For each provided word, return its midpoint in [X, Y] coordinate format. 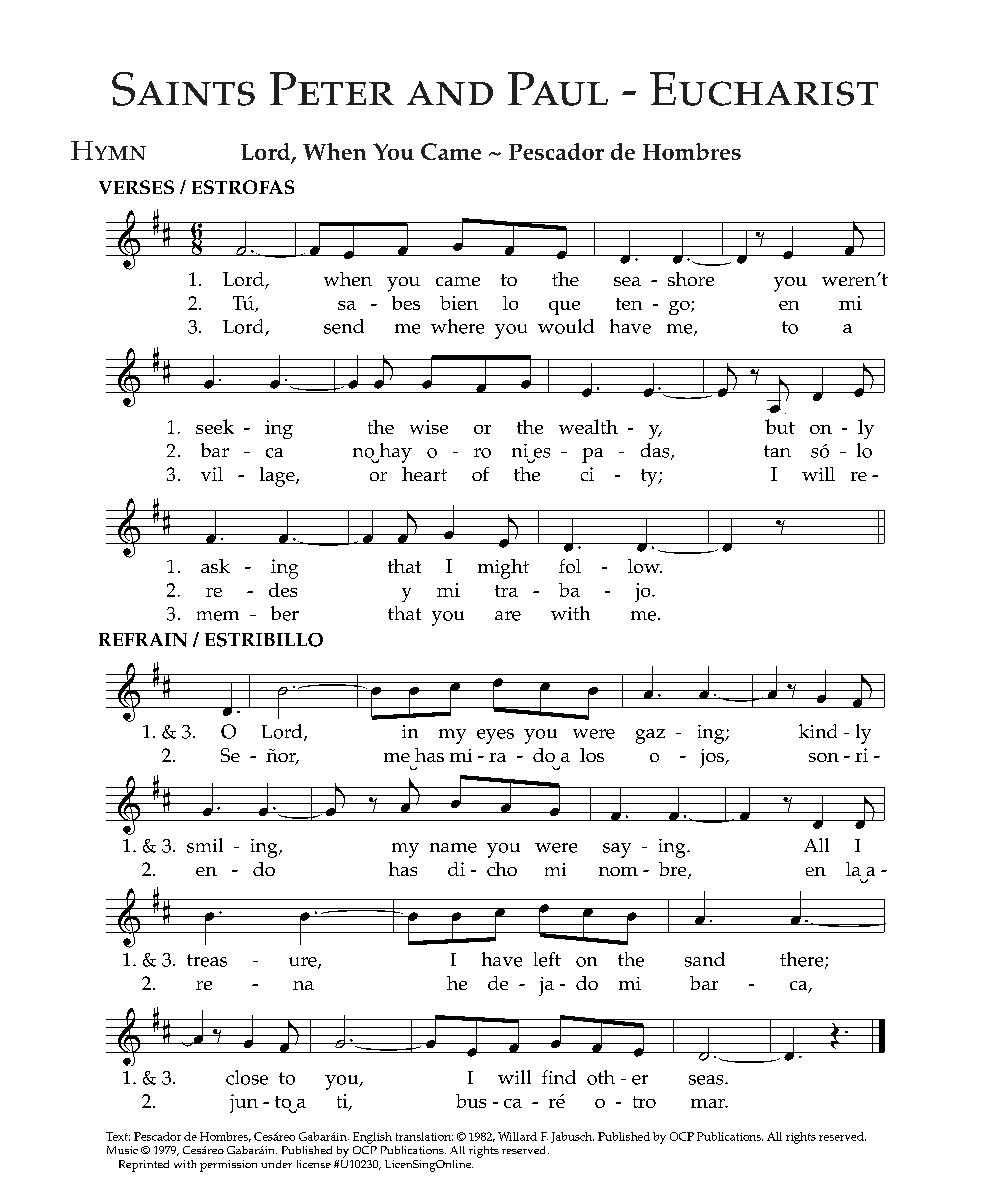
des [283, 590]
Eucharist [764, 89]
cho [502, 869]
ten [629, 304]
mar [709, 1103]
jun [244, 1103]
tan [777, 451]
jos [713, 758]
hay [394, 453]
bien [459, 303]
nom [618, 871]
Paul [558, 89]
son [824, 757]
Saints [183, 89]
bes [406, 303]
